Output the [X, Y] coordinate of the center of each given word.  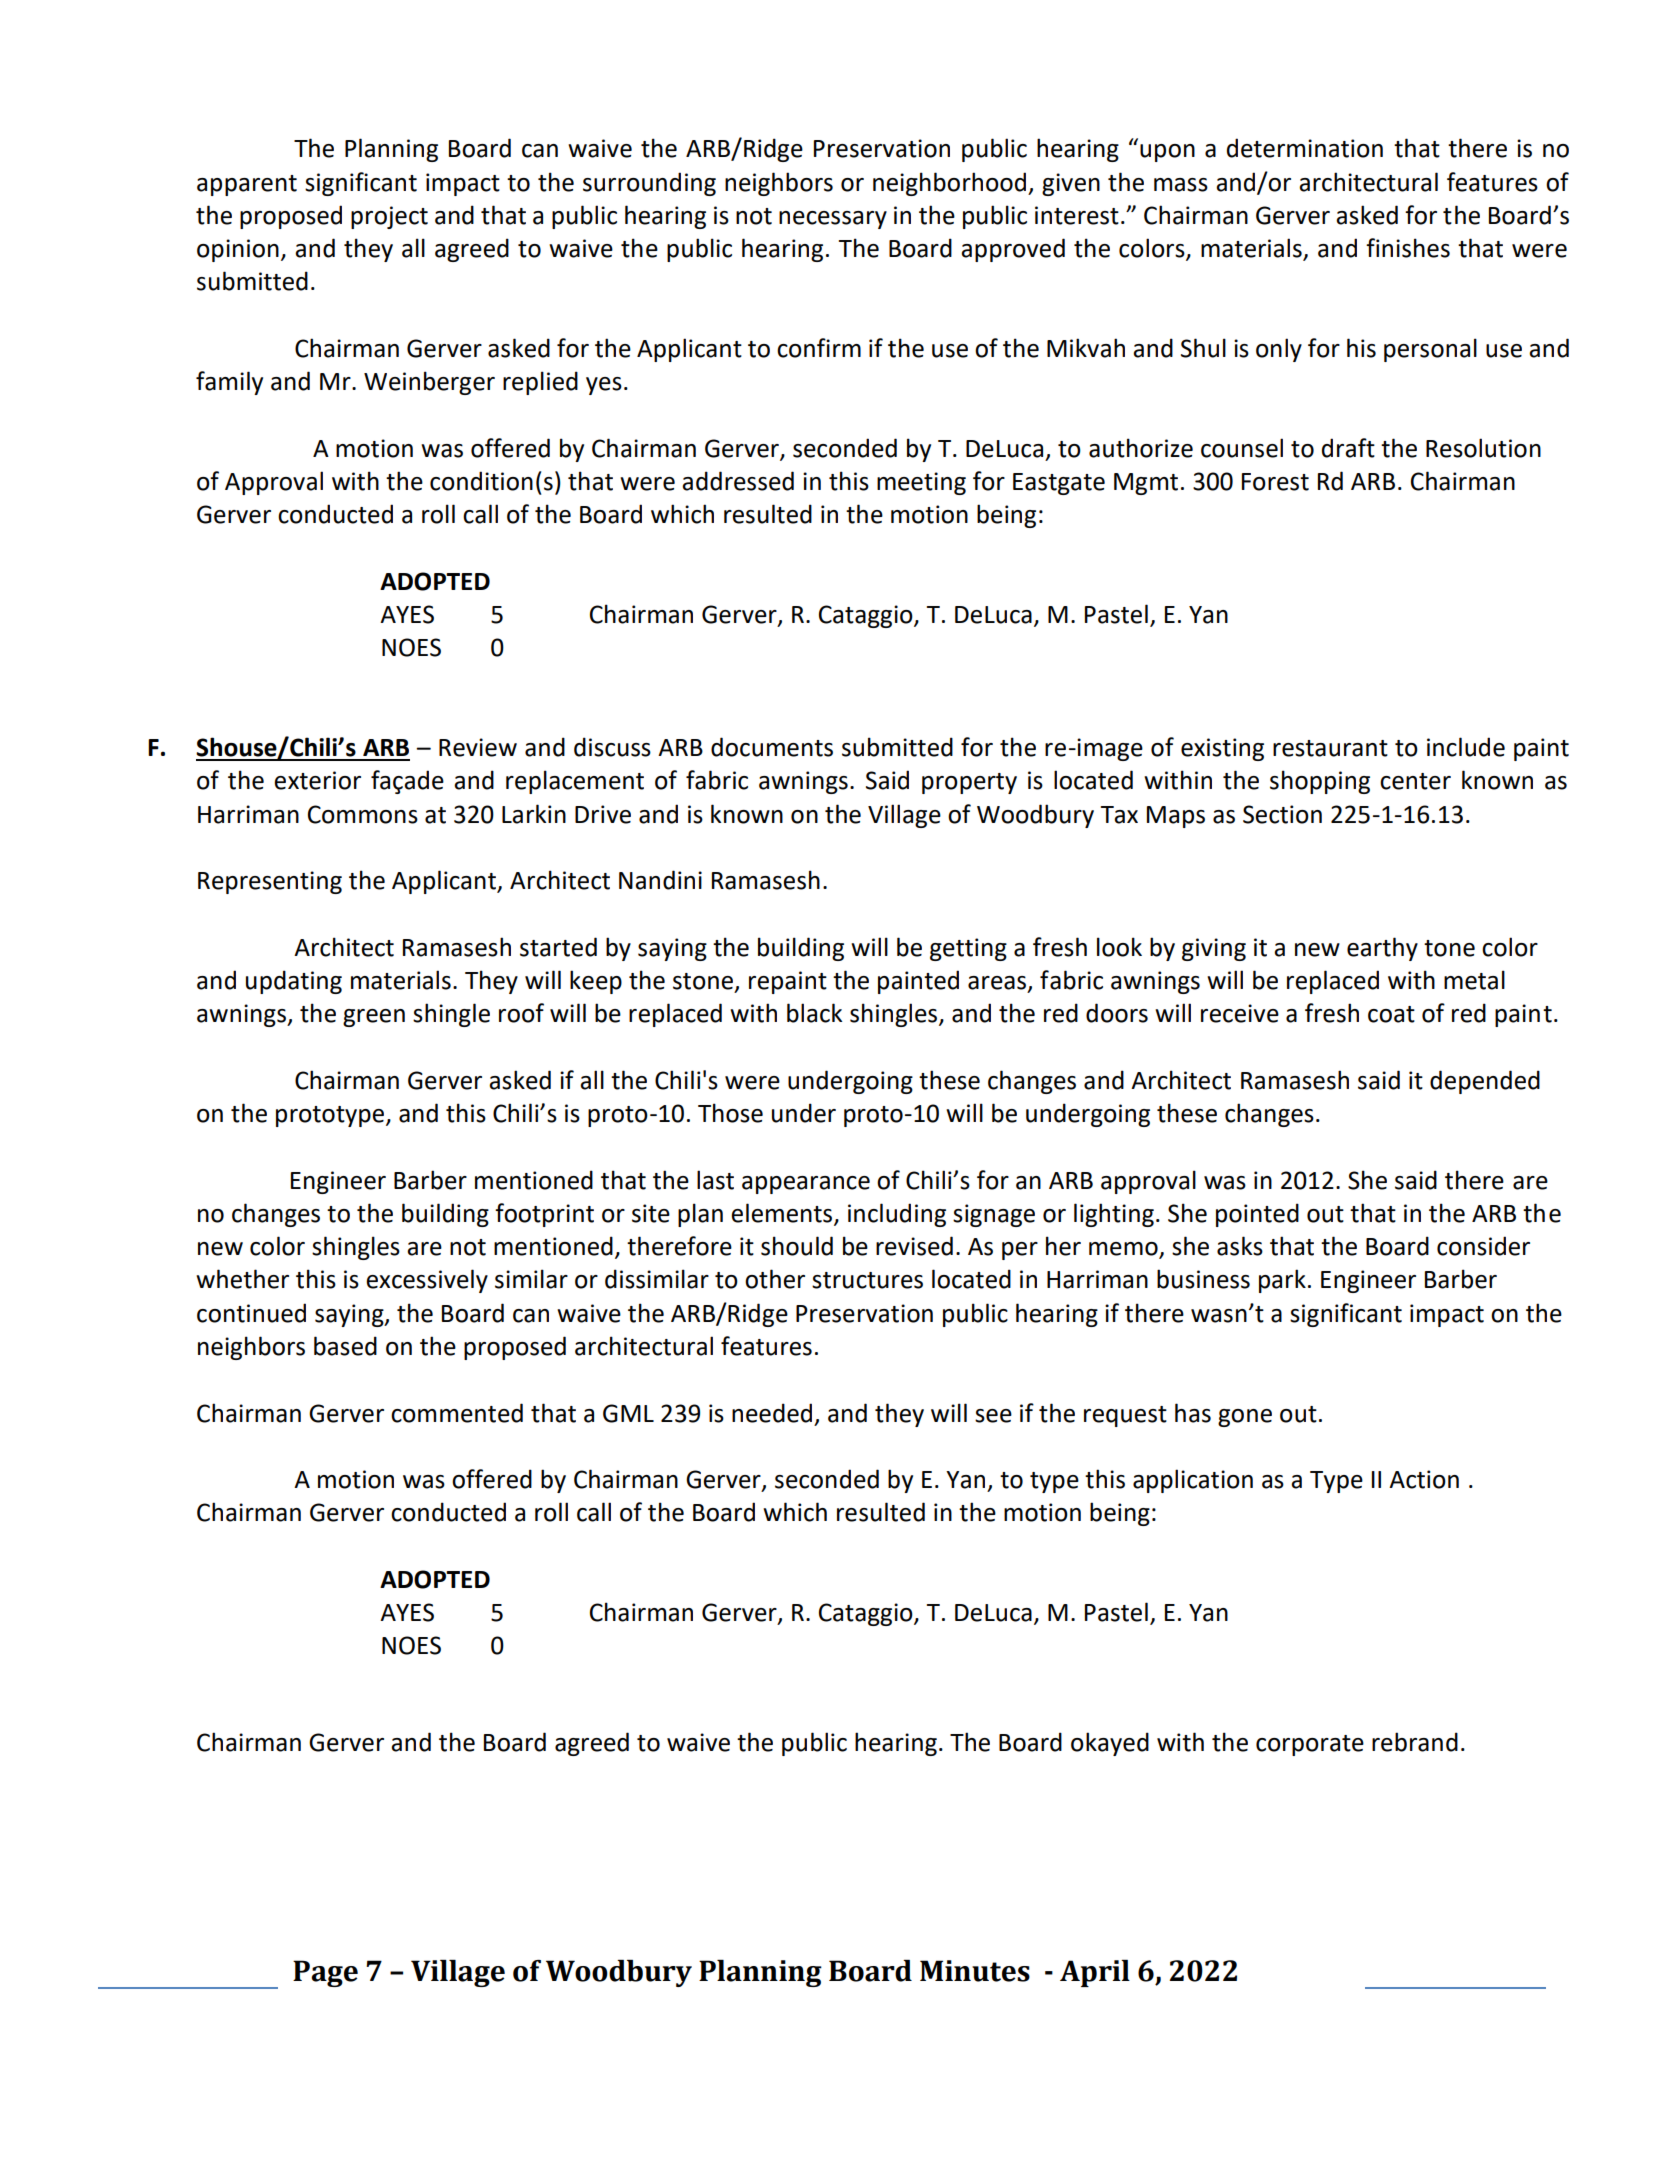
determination [1305, 148]
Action [1424, 1479]
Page [325, 1973]
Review [478, 747]
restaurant [1330, 748]
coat [1391, 1014]
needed [772, 1413]
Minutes [975, 1971]
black [814, 1013]
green [374, 1018]
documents [772, 747]
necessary [833, 220]
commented [457, 1413]
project [389, 217]
